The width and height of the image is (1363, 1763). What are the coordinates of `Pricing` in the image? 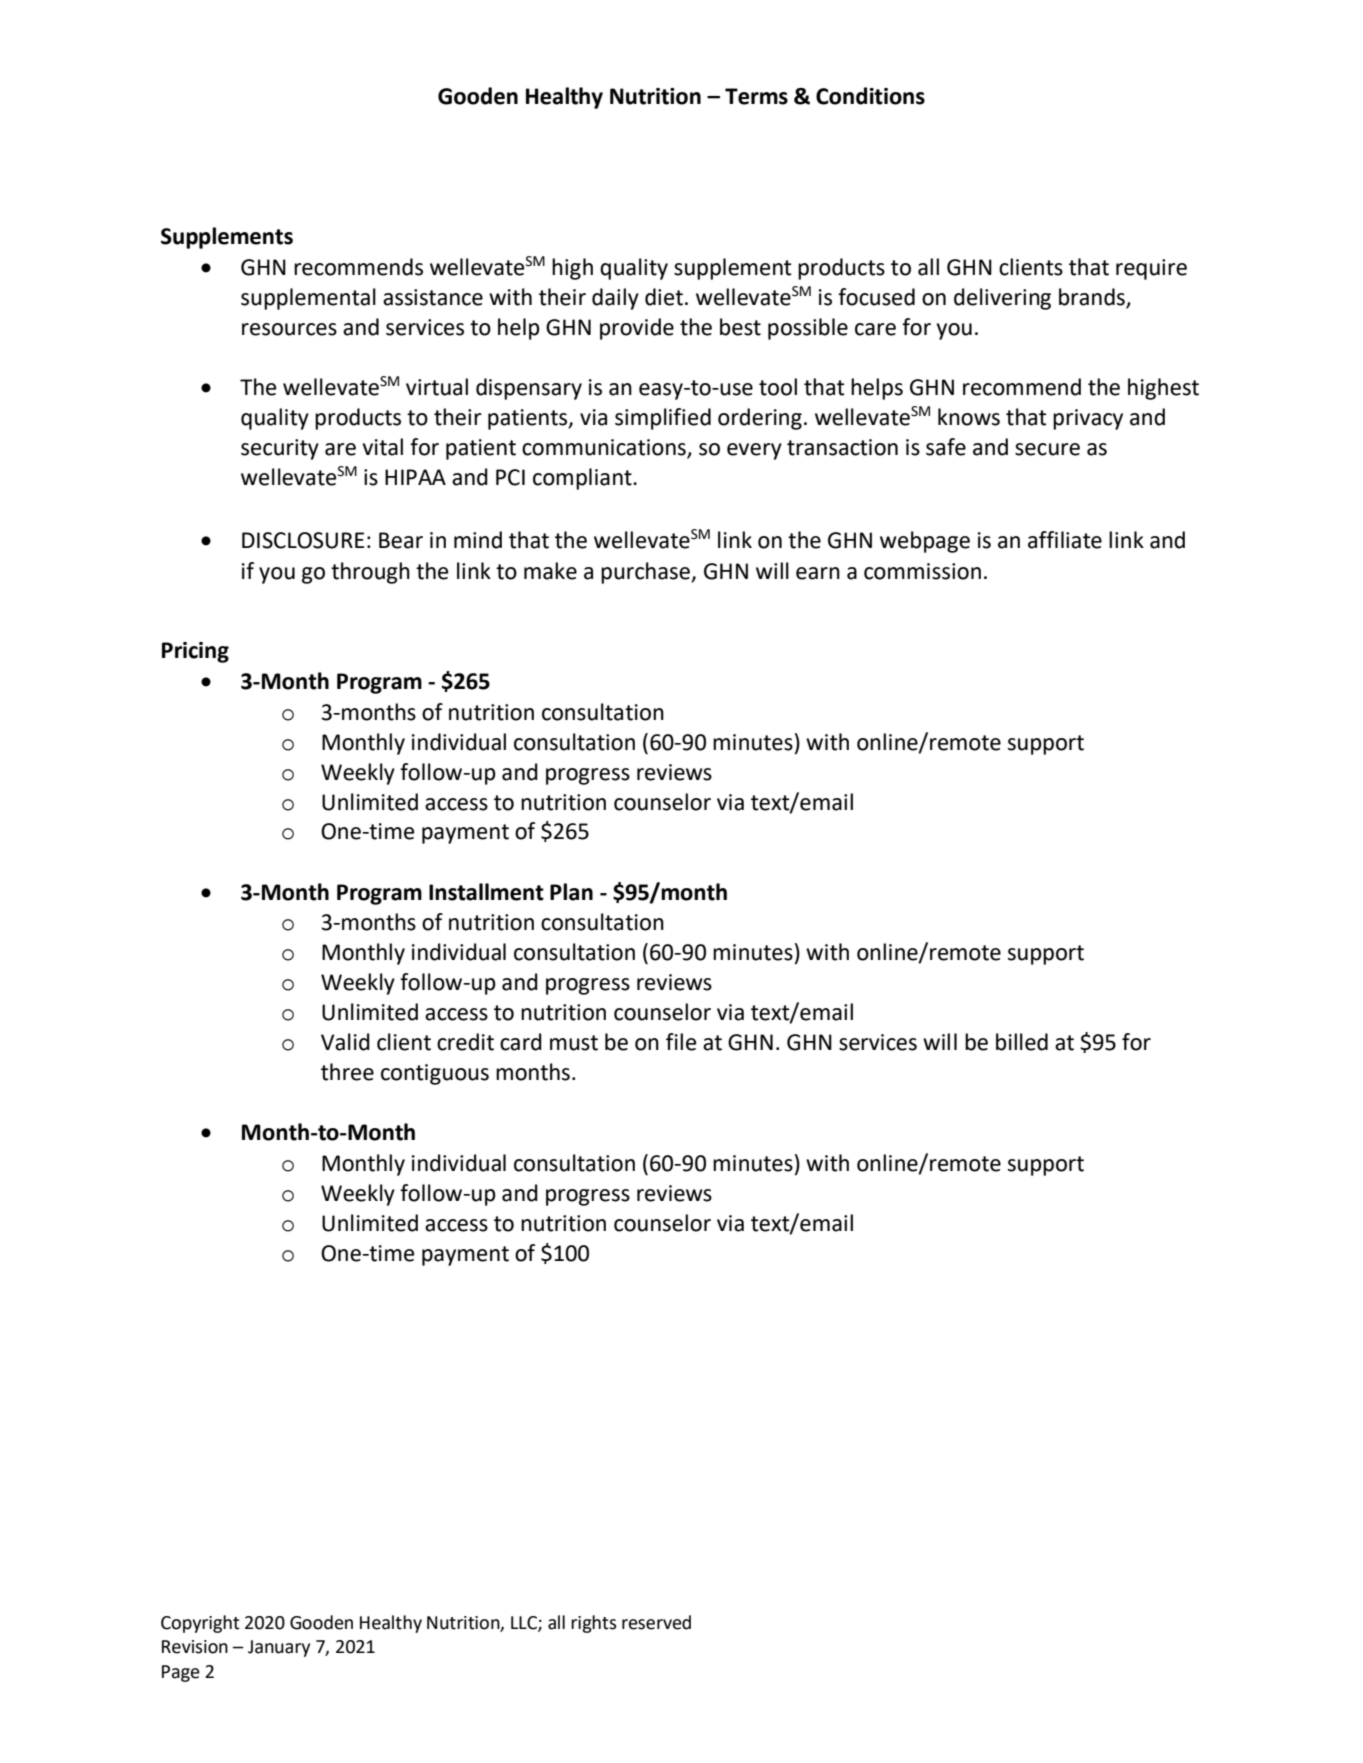 It's located at (195, 652).
